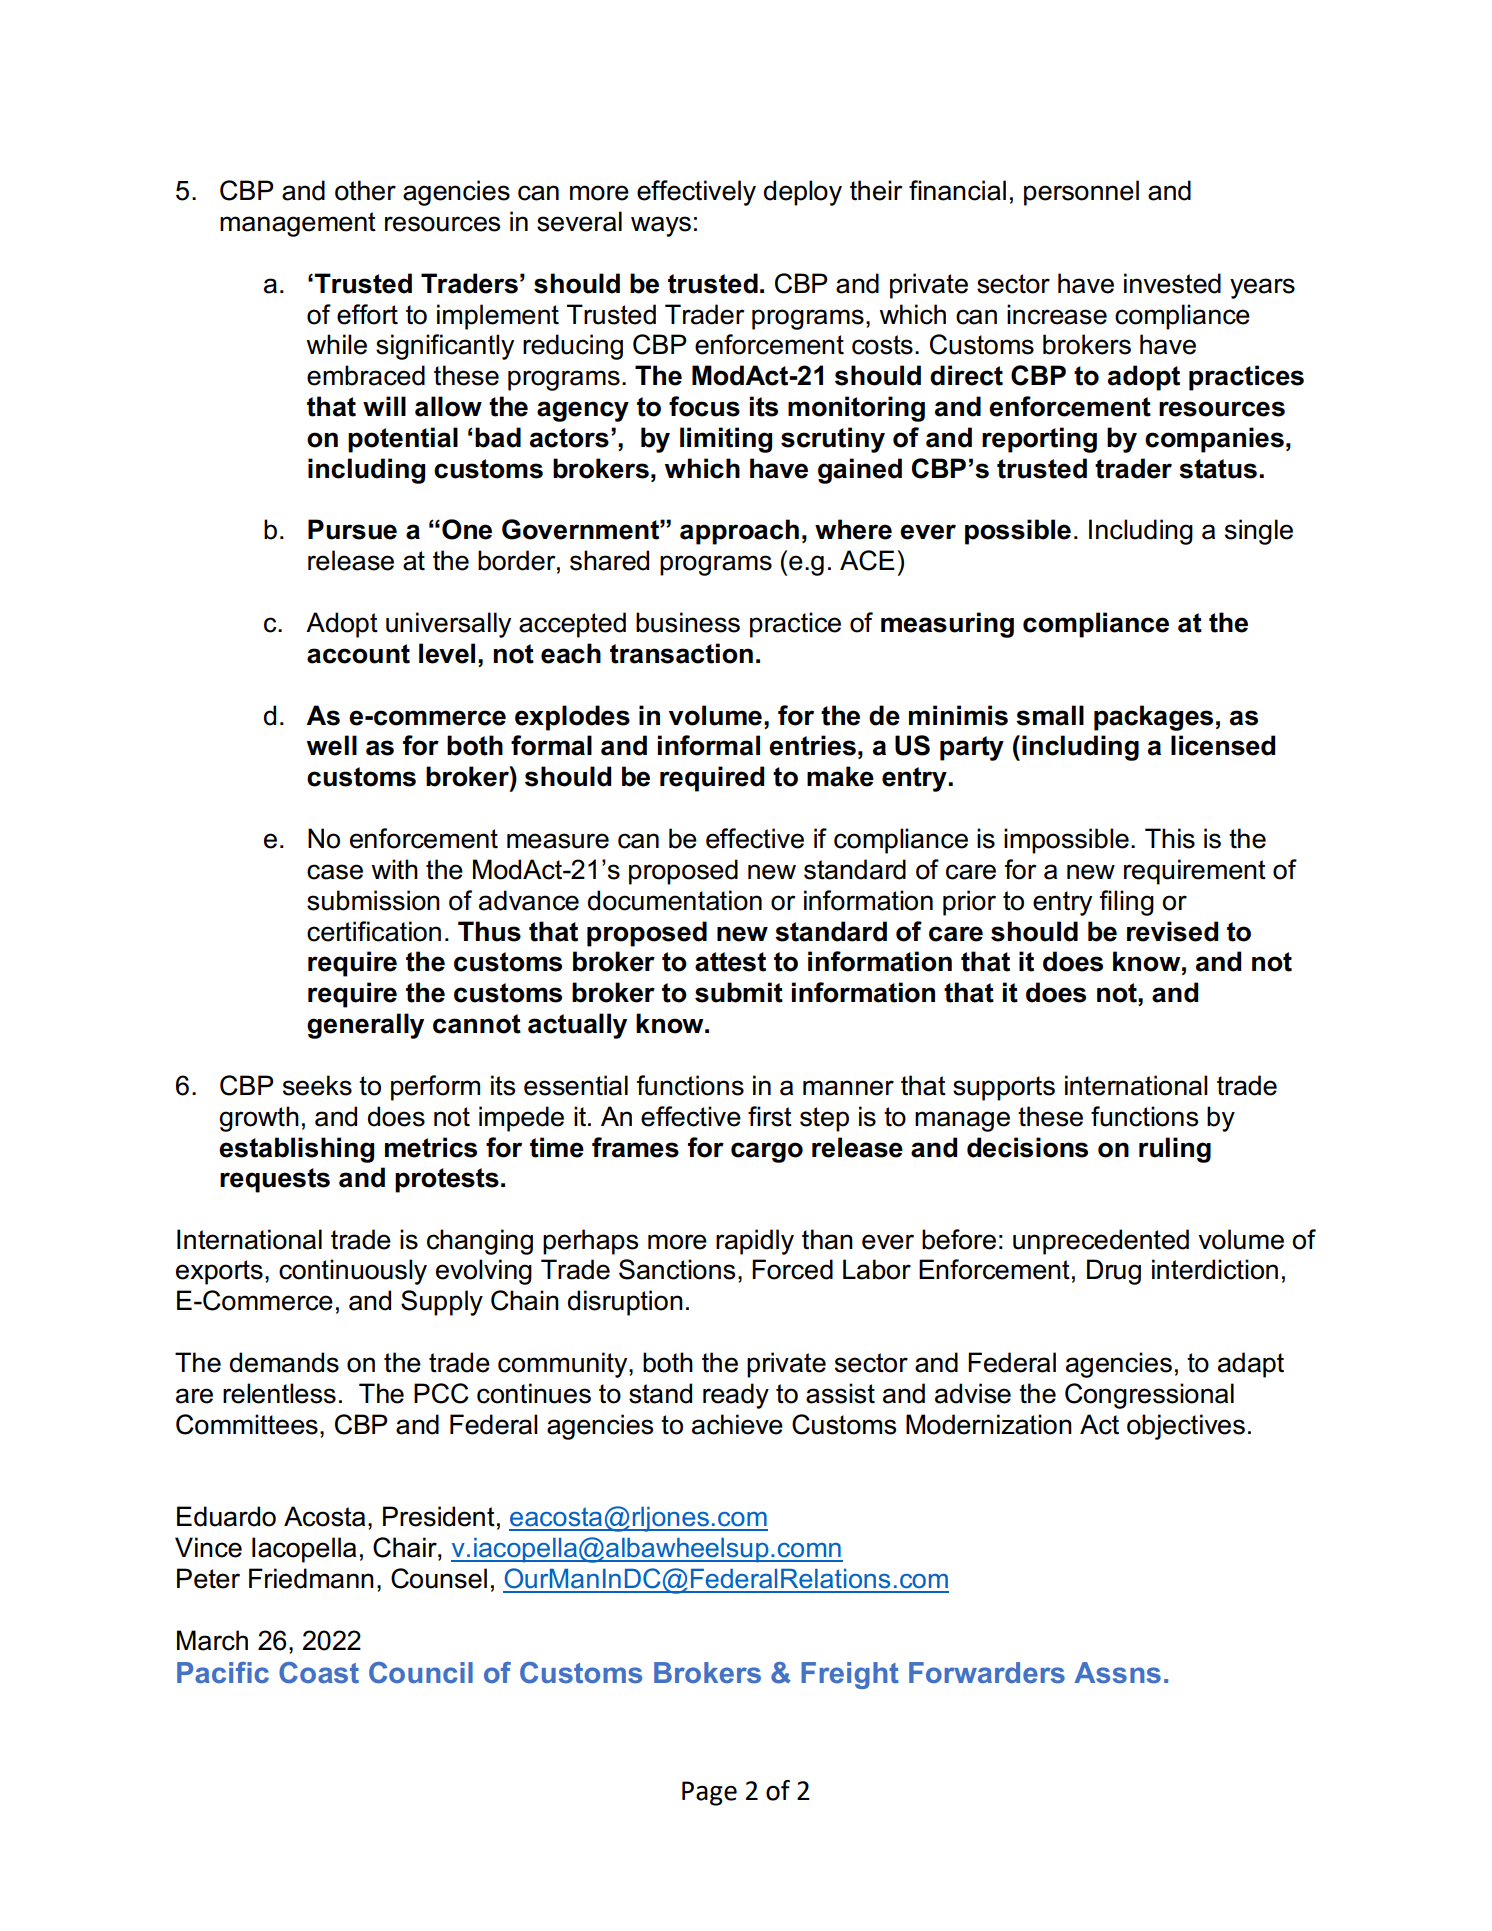 This document has height=1931, width=1492. I want to click on submit, so click(739, 992).
